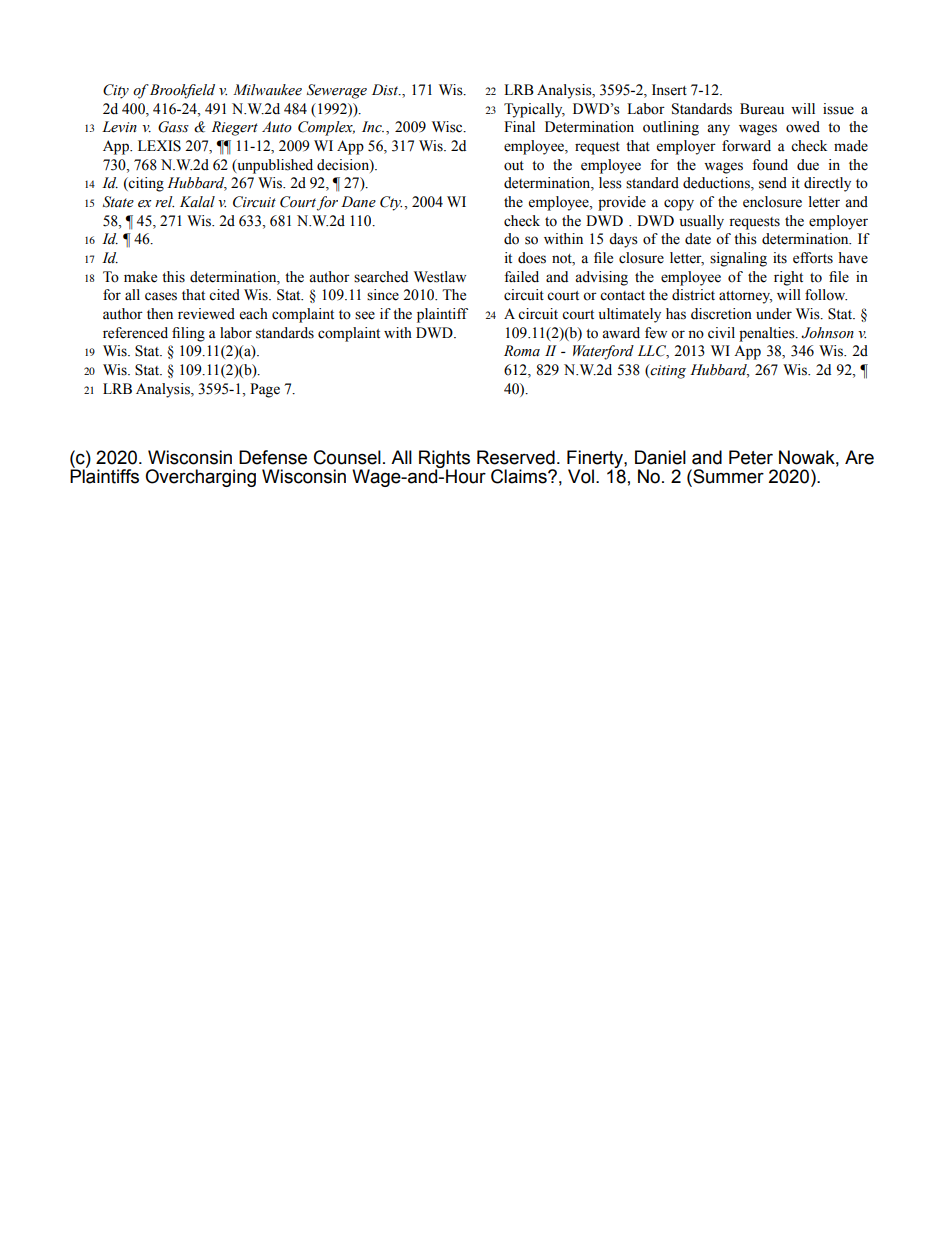  What do you see at coordinates (826, 295) in the screenshot?
I see `follow` at bounding box center [826, 295].
